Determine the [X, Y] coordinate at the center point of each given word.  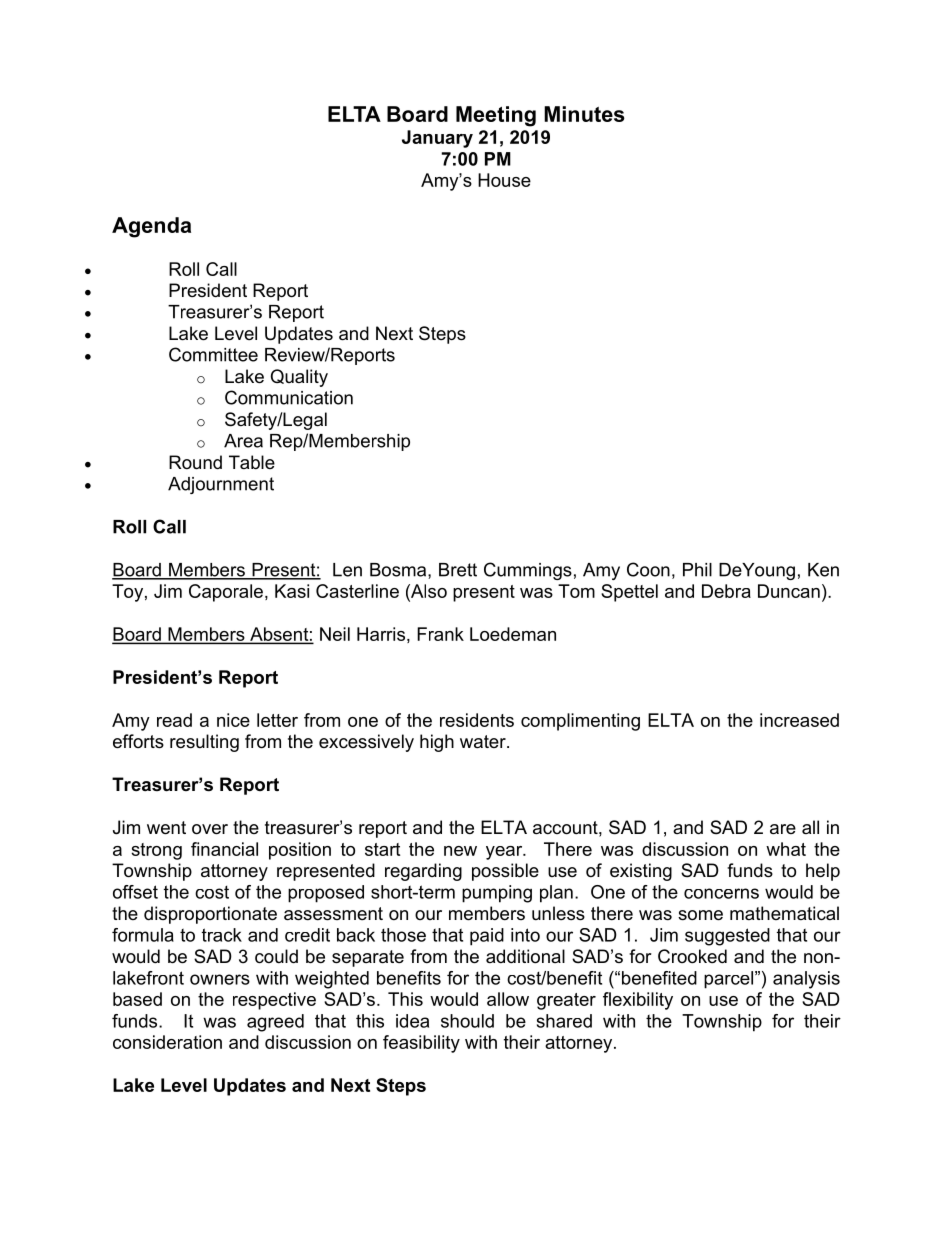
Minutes [584, 114]
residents [477, 720]
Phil [697, 570]
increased [799, 720]
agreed [275, 1023]
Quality [299, 378]
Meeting [496, 116]
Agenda [151, 227]
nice [233, 720]
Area [243, 441]
